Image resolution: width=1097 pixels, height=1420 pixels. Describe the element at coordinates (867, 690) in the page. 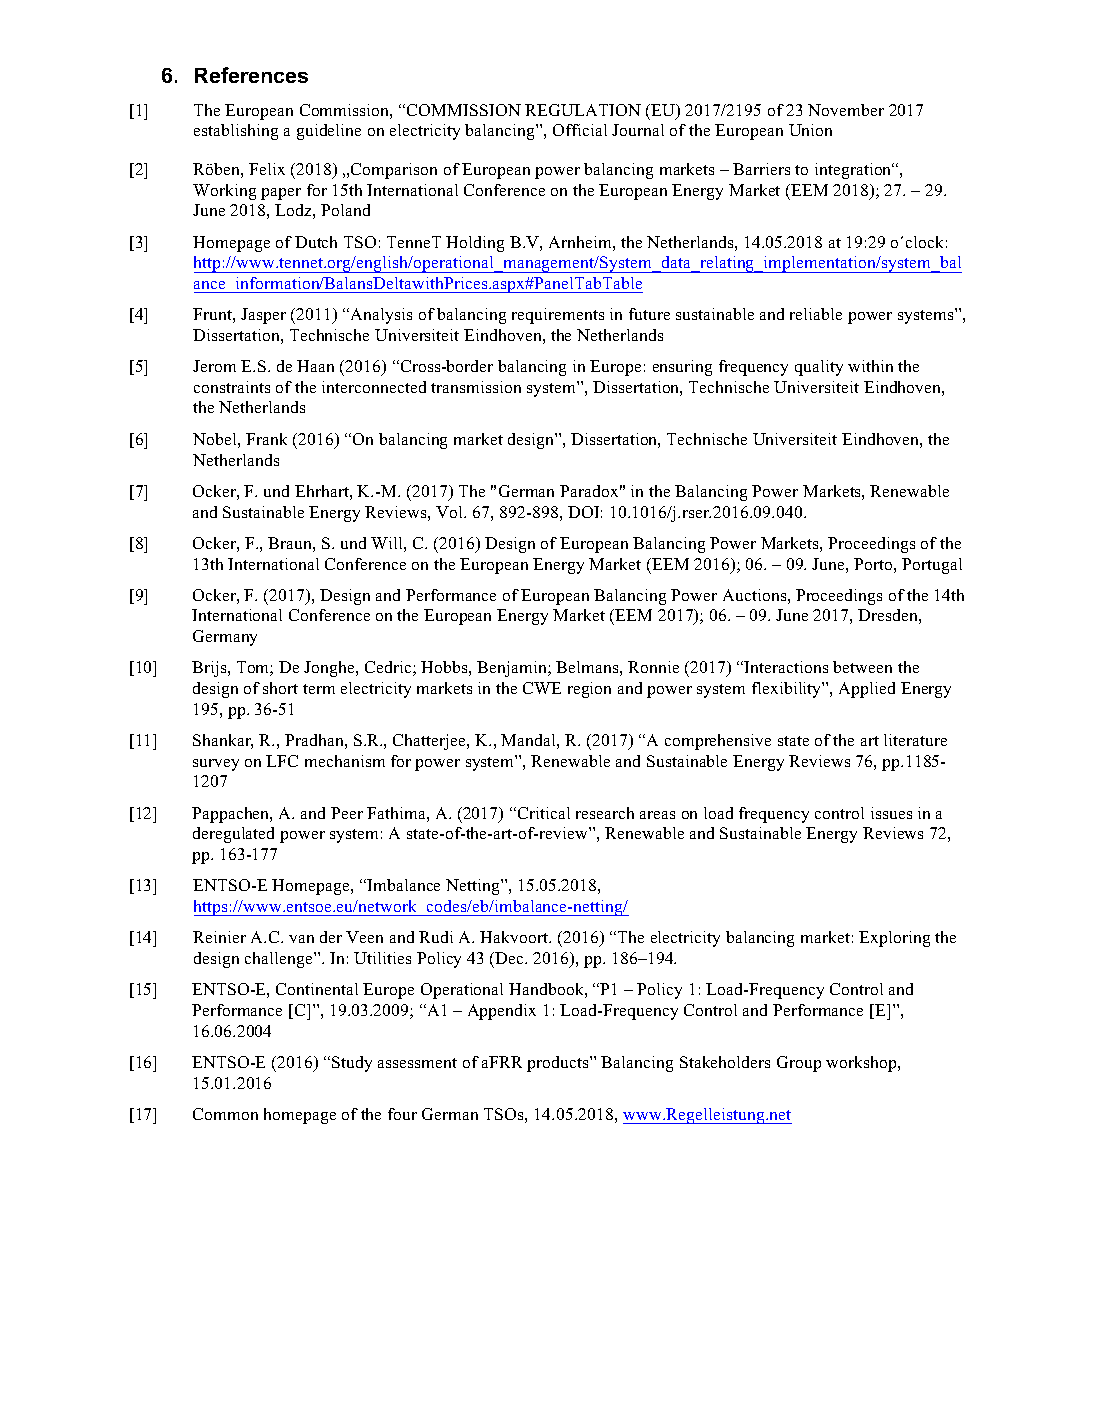

I see `Applied` at that location.
